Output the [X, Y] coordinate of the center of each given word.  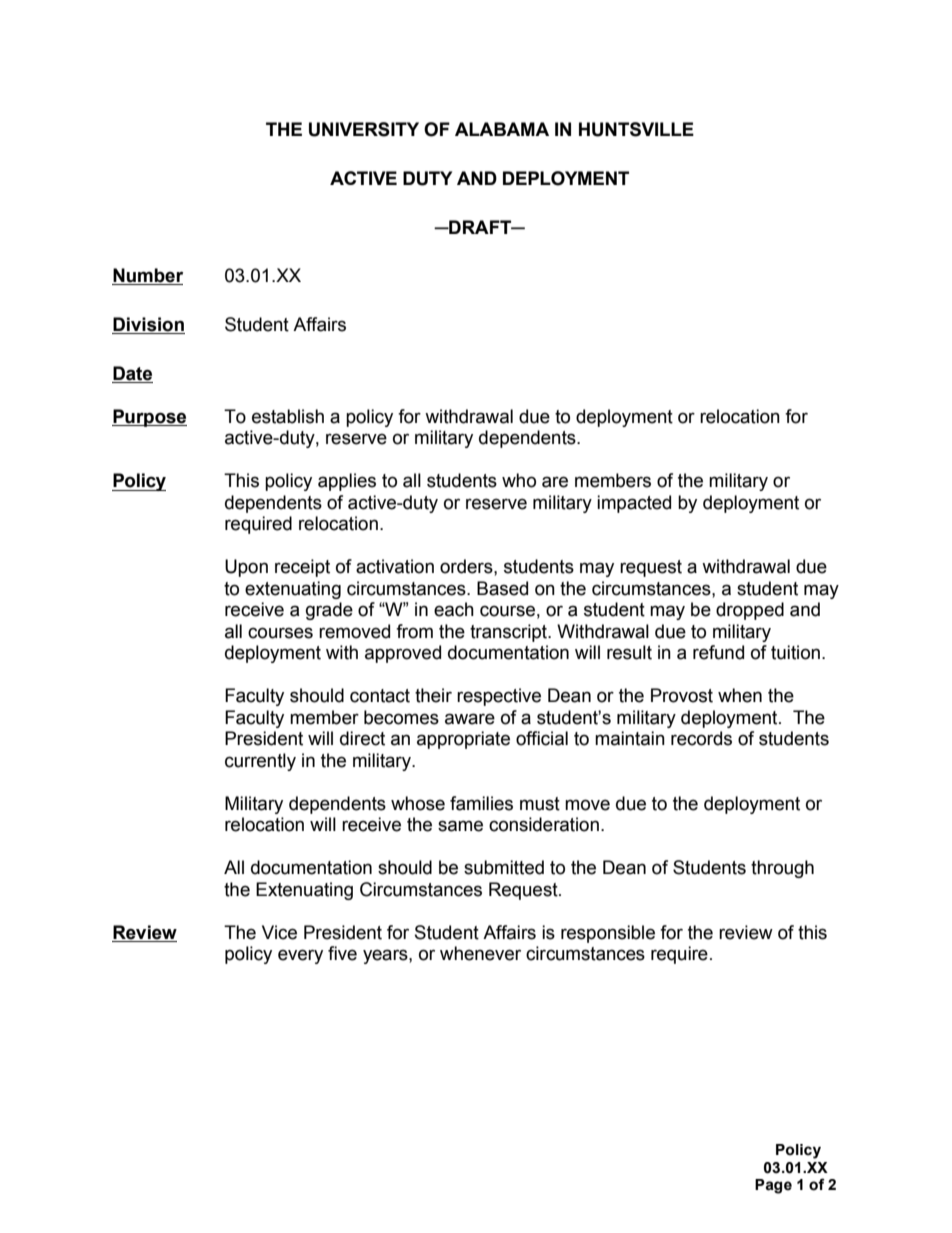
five [342, 953]
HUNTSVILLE [636, 129]
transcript [509, 633]
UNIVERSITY [364, 129]
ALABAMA [502, 129]
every [300, 956]
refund [718, 652]
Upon [246, 568]
